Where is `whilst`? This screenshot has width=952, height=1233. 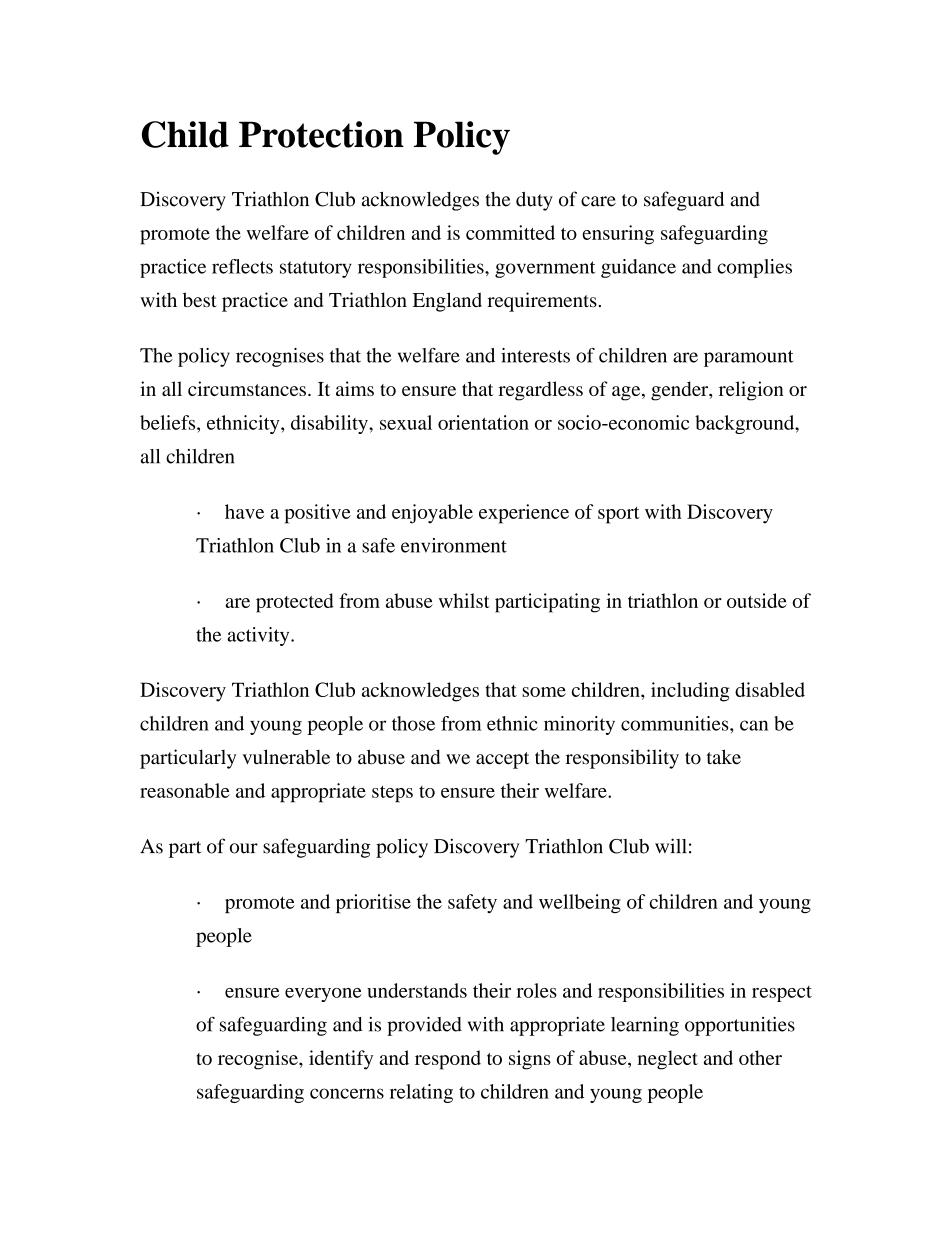 whilst is located at coordinates (464, 600).
